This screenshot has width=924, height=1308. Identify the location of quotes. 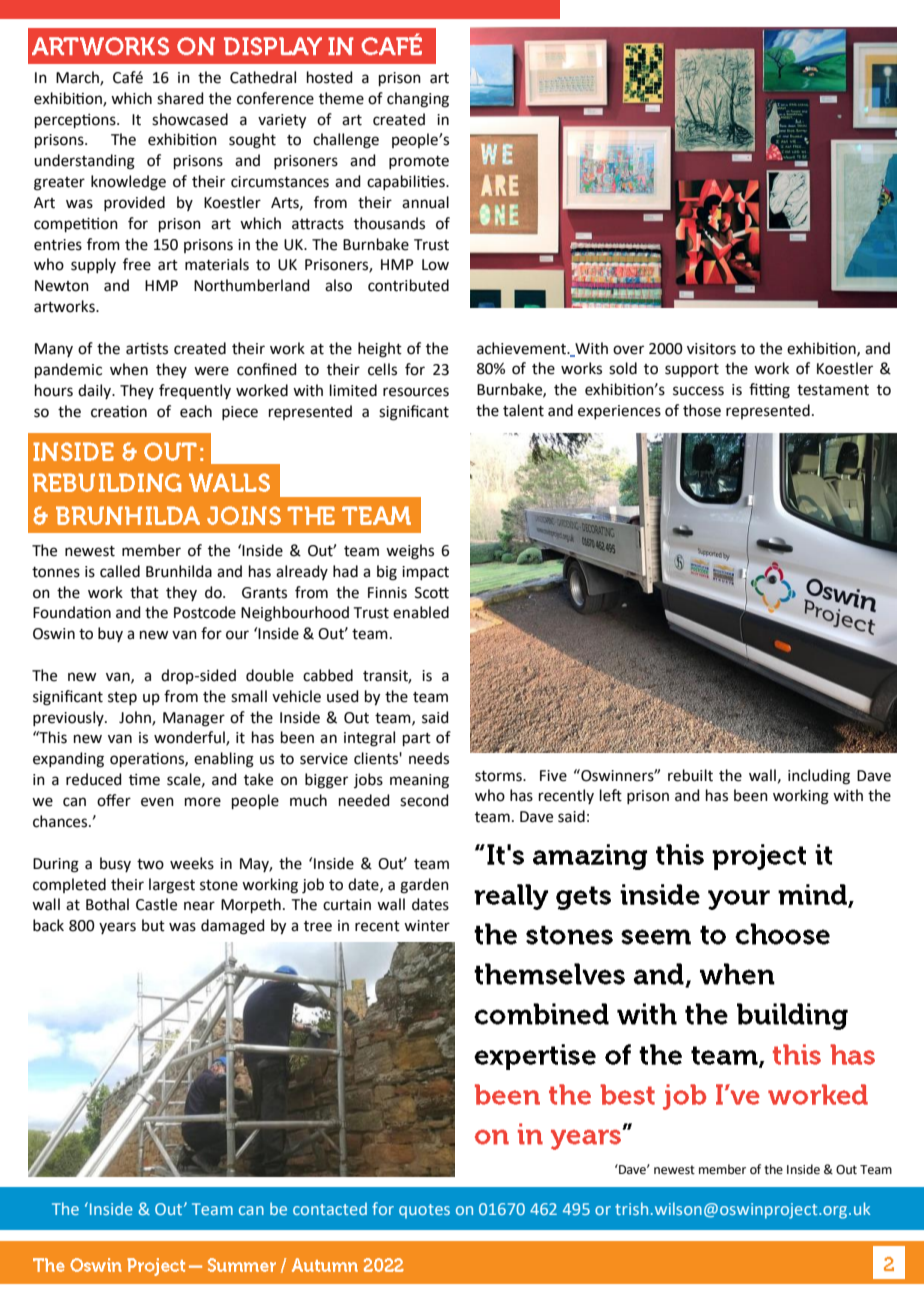
(424, 1211).
